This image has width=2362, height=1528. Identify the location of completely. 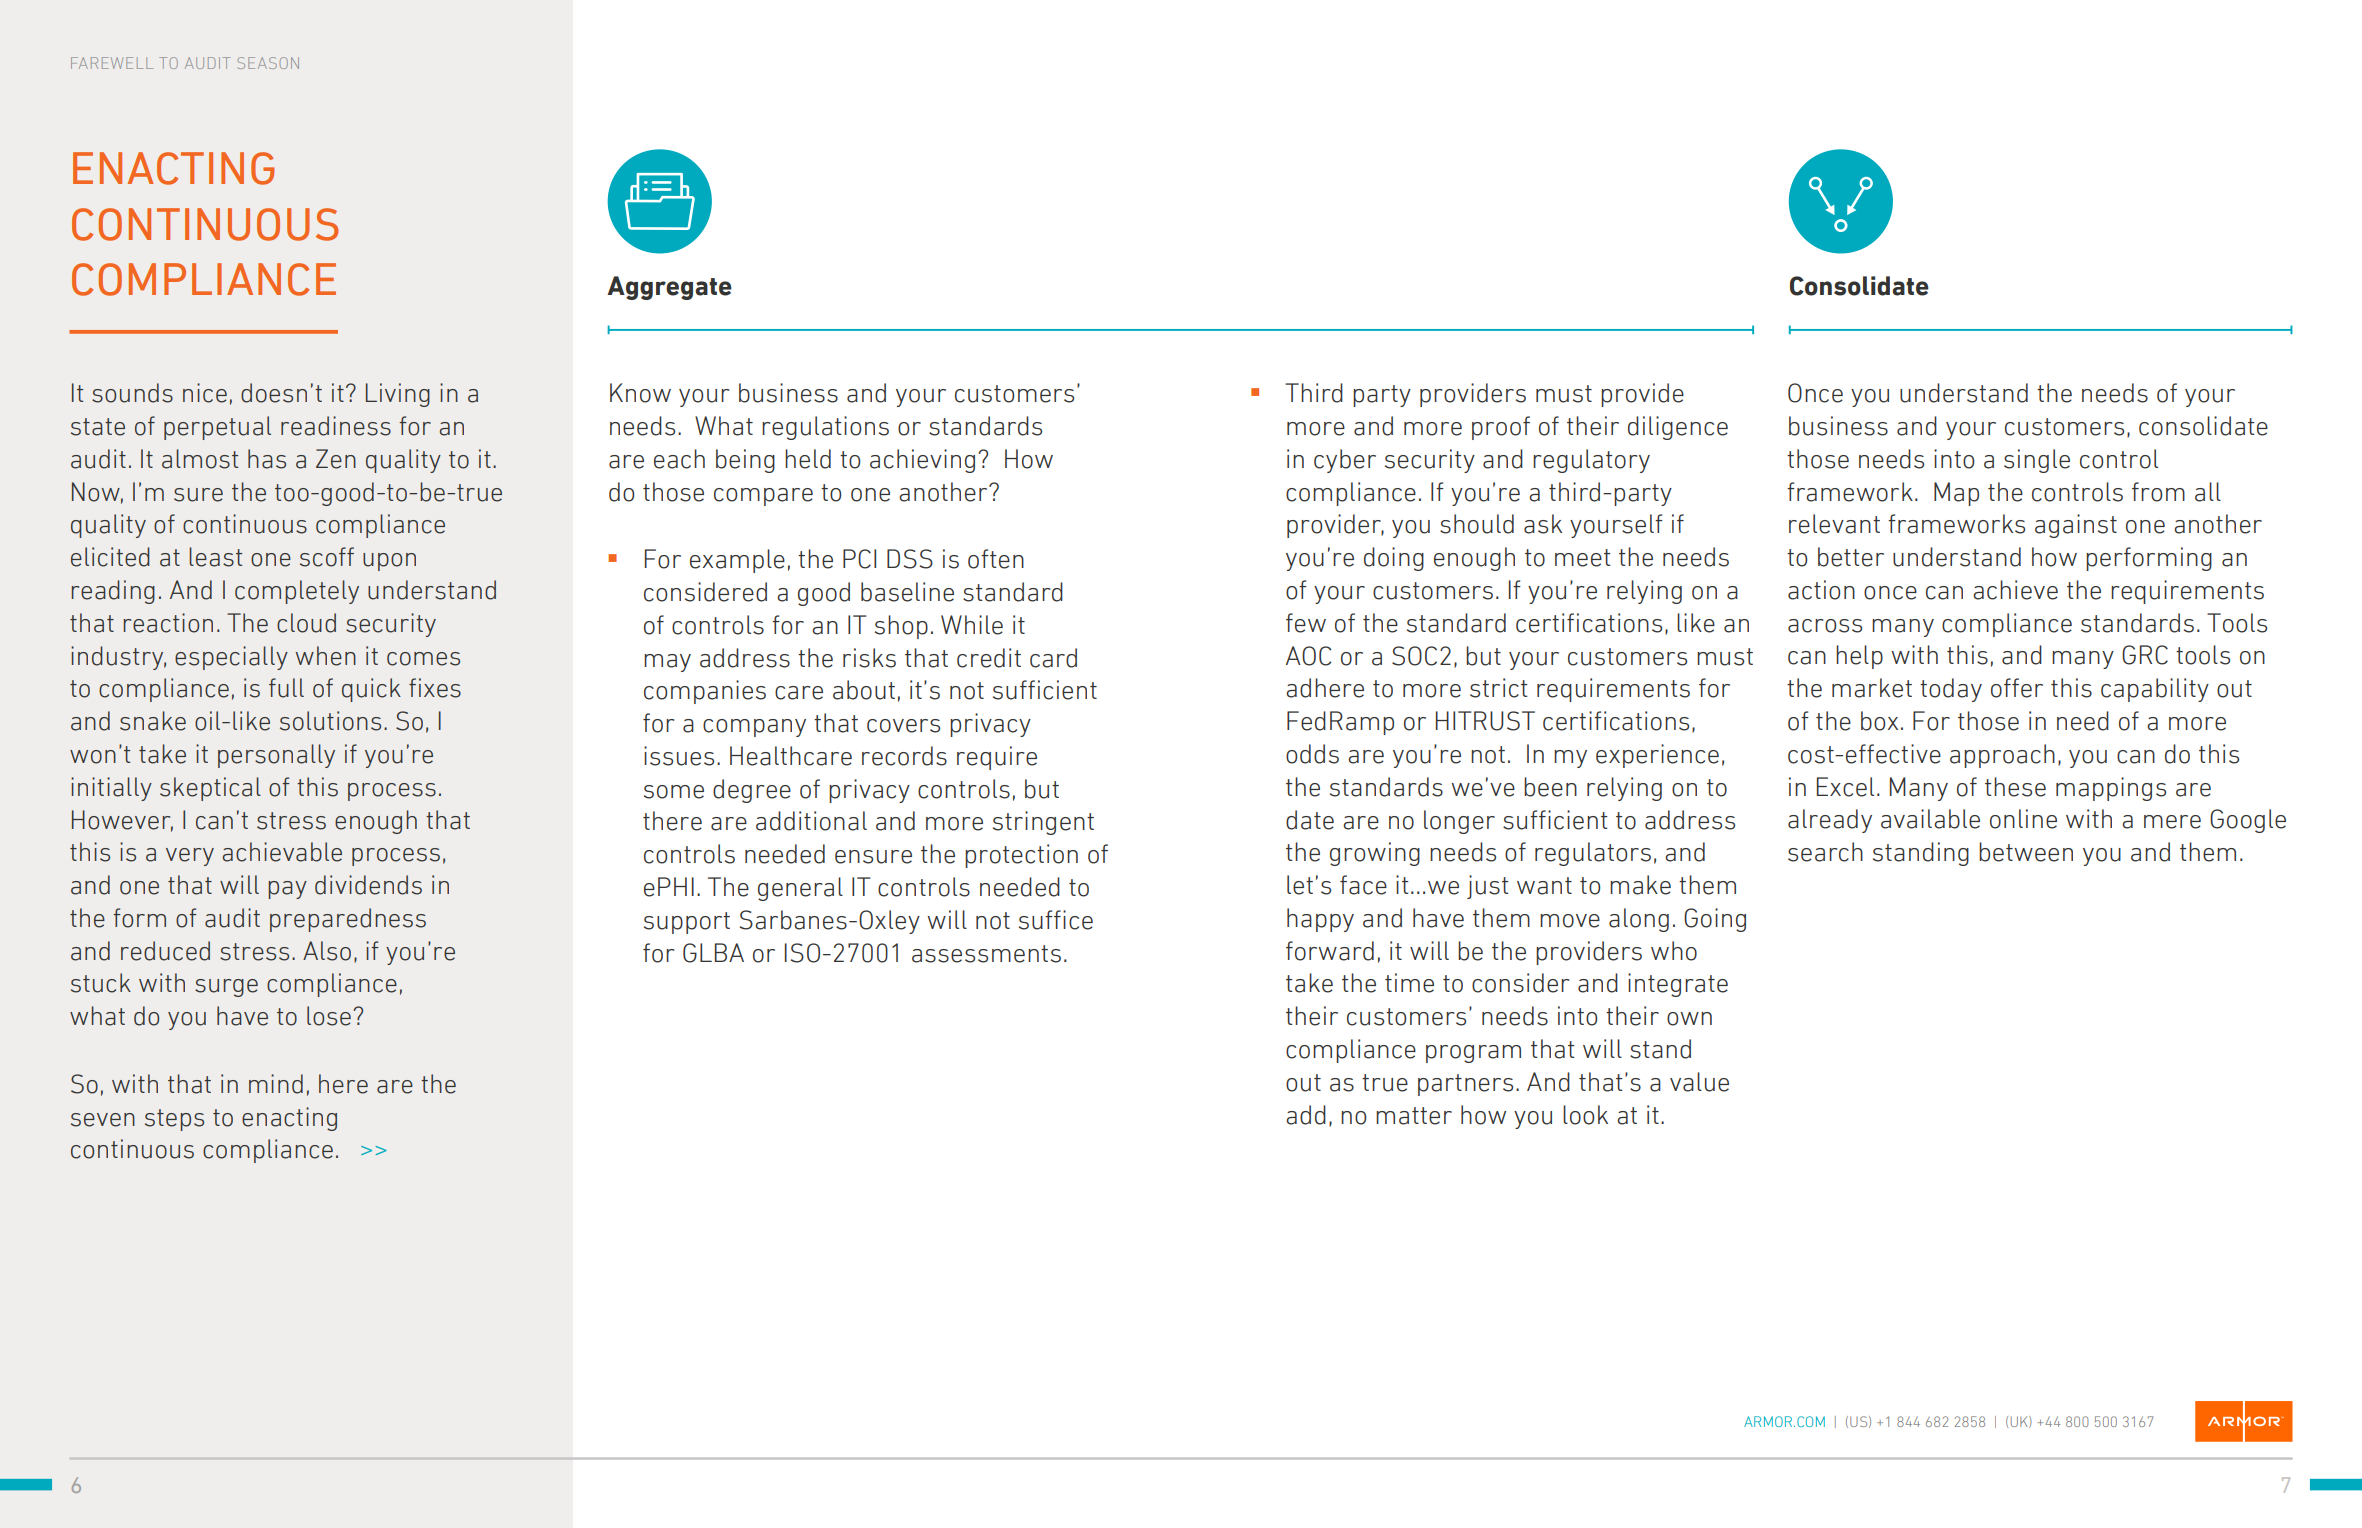
(297, 592).
